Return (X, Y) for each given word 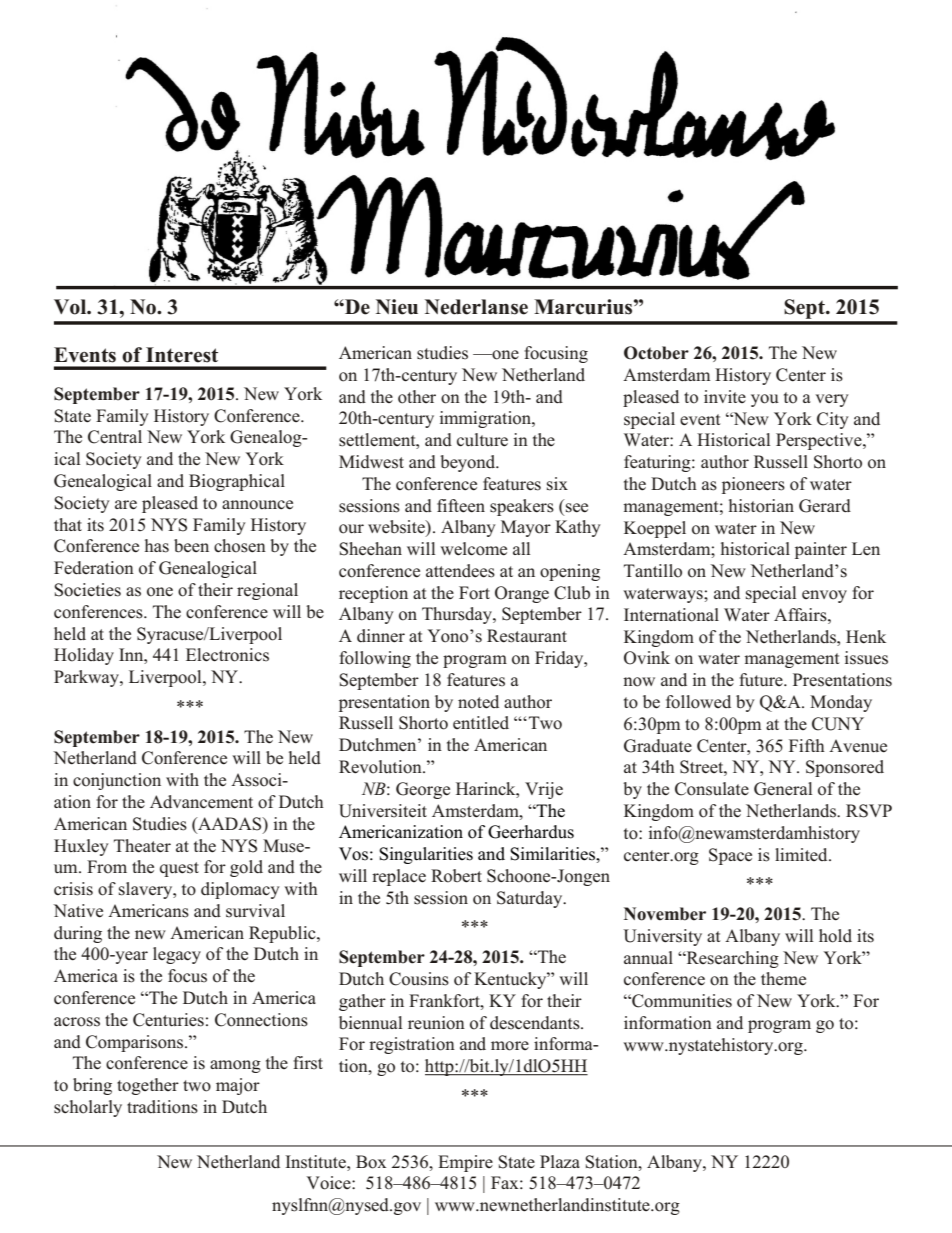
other (417, 397)
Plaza (560, 1161)
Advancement (201, 802)
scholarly (88, 1108)
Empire (465, 1163)
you (765, 400)
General (783, 789)
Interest (182, 355)
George (423, 790)
